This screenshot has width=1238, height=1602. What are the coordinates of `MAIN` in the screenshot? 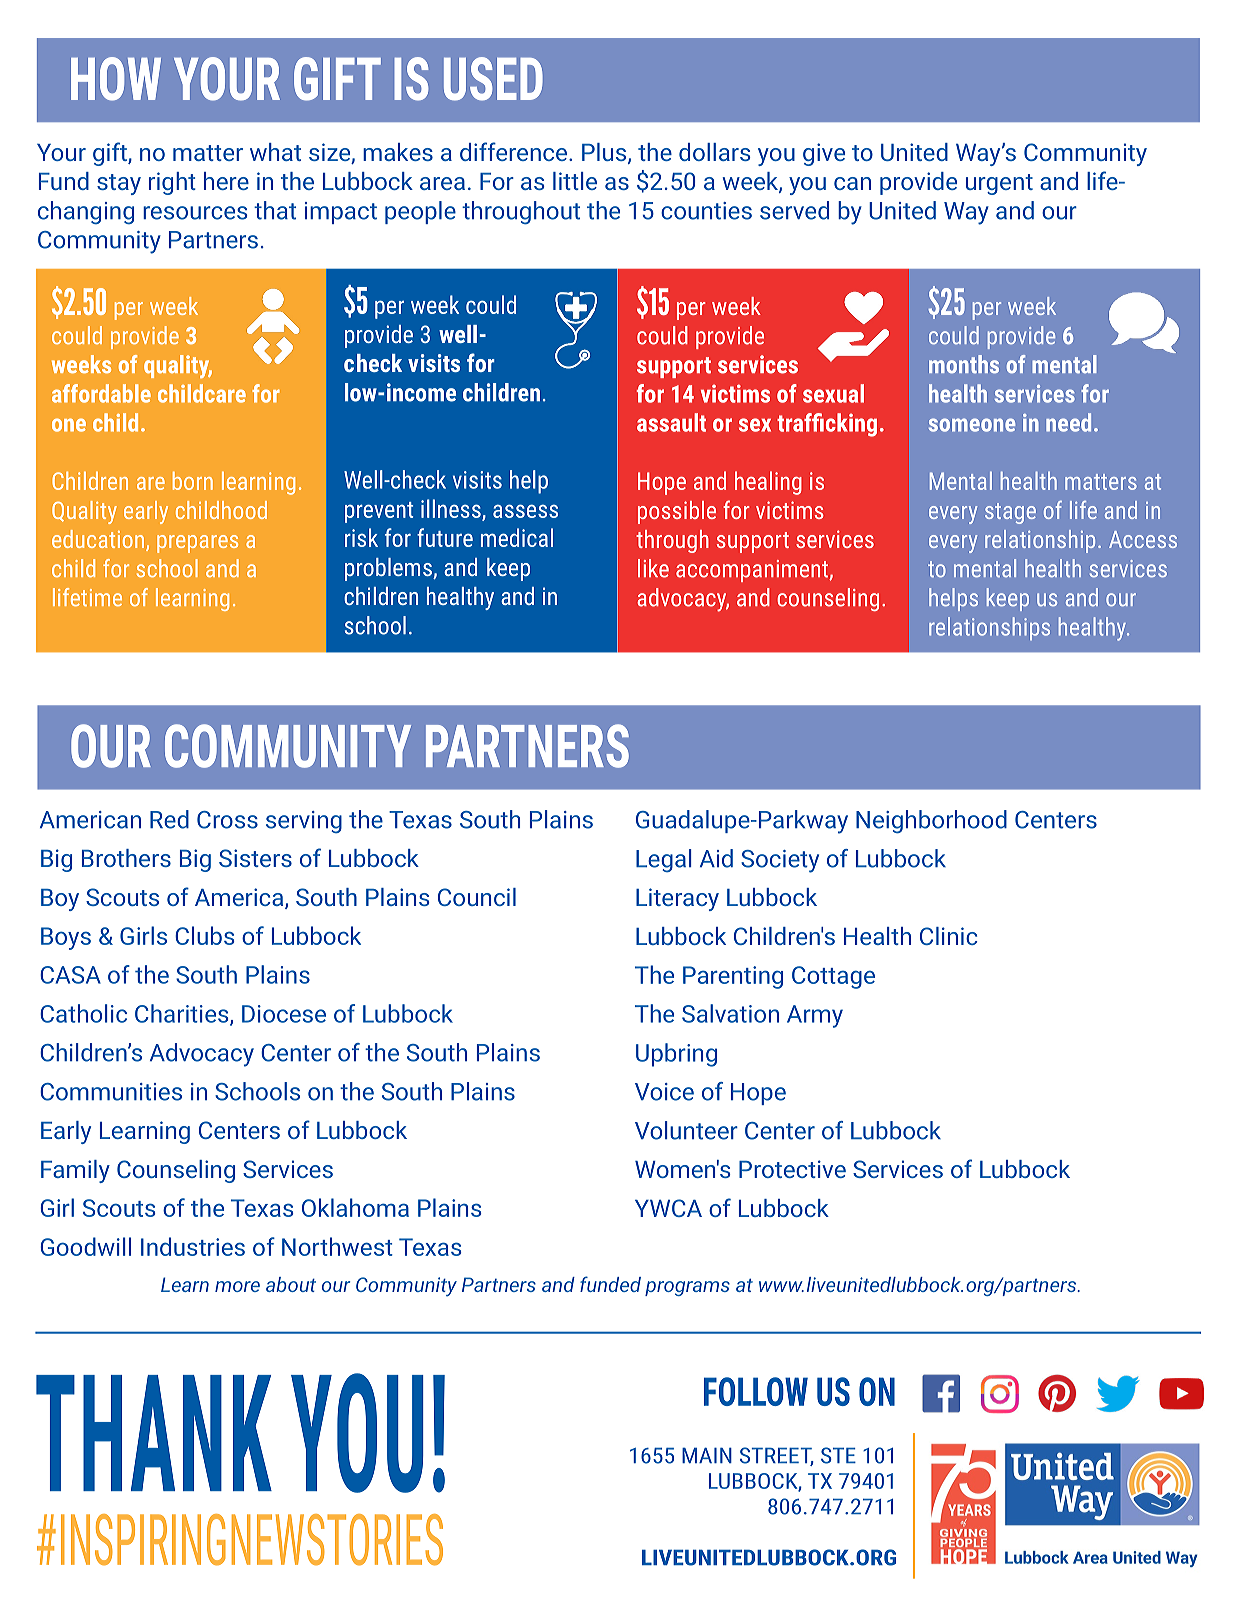 It's located at (707, 1455).
